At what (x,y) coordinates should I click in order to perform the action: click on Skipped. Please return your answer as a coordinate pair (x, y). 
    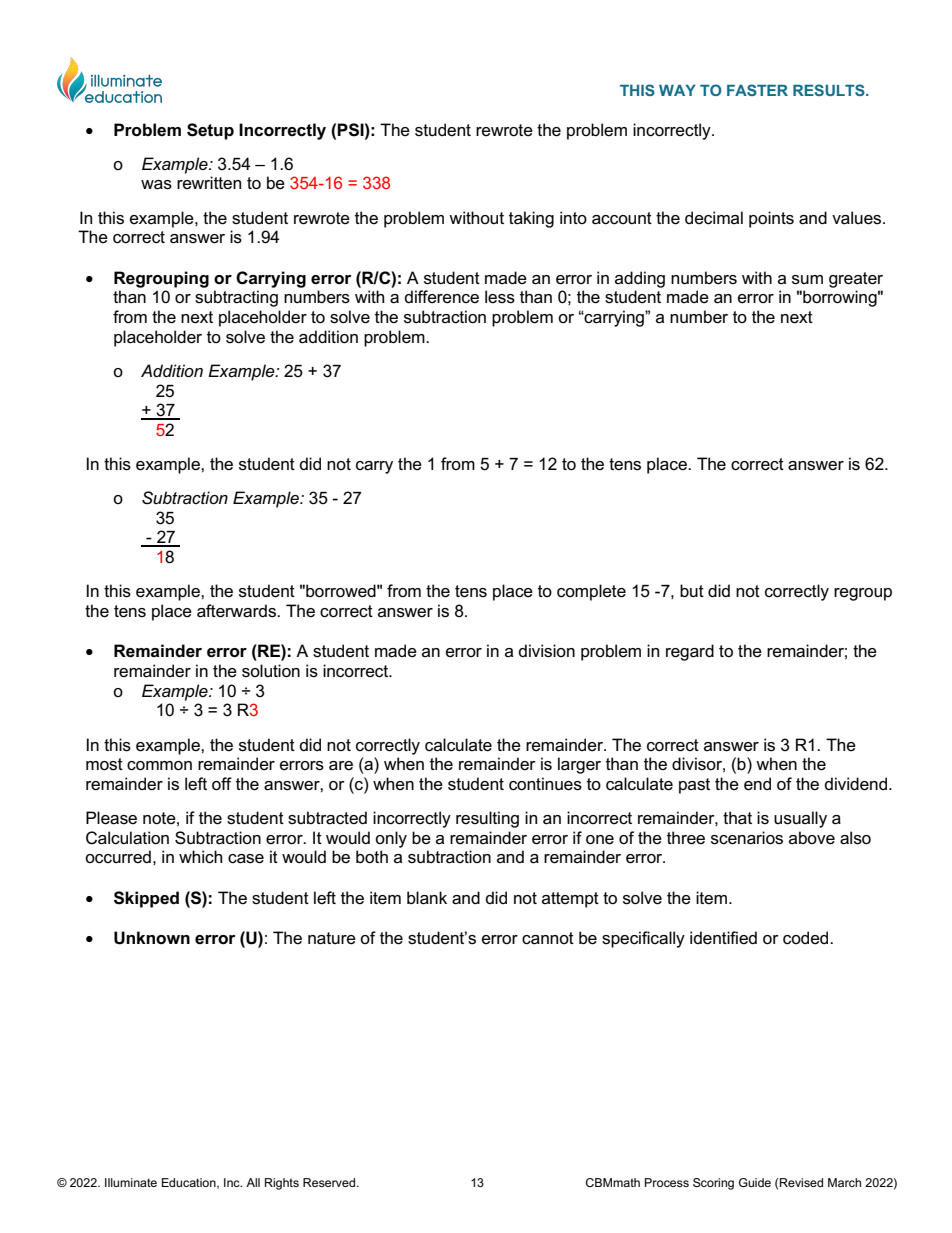
    Looking at the image, I should click on (146, 899).
